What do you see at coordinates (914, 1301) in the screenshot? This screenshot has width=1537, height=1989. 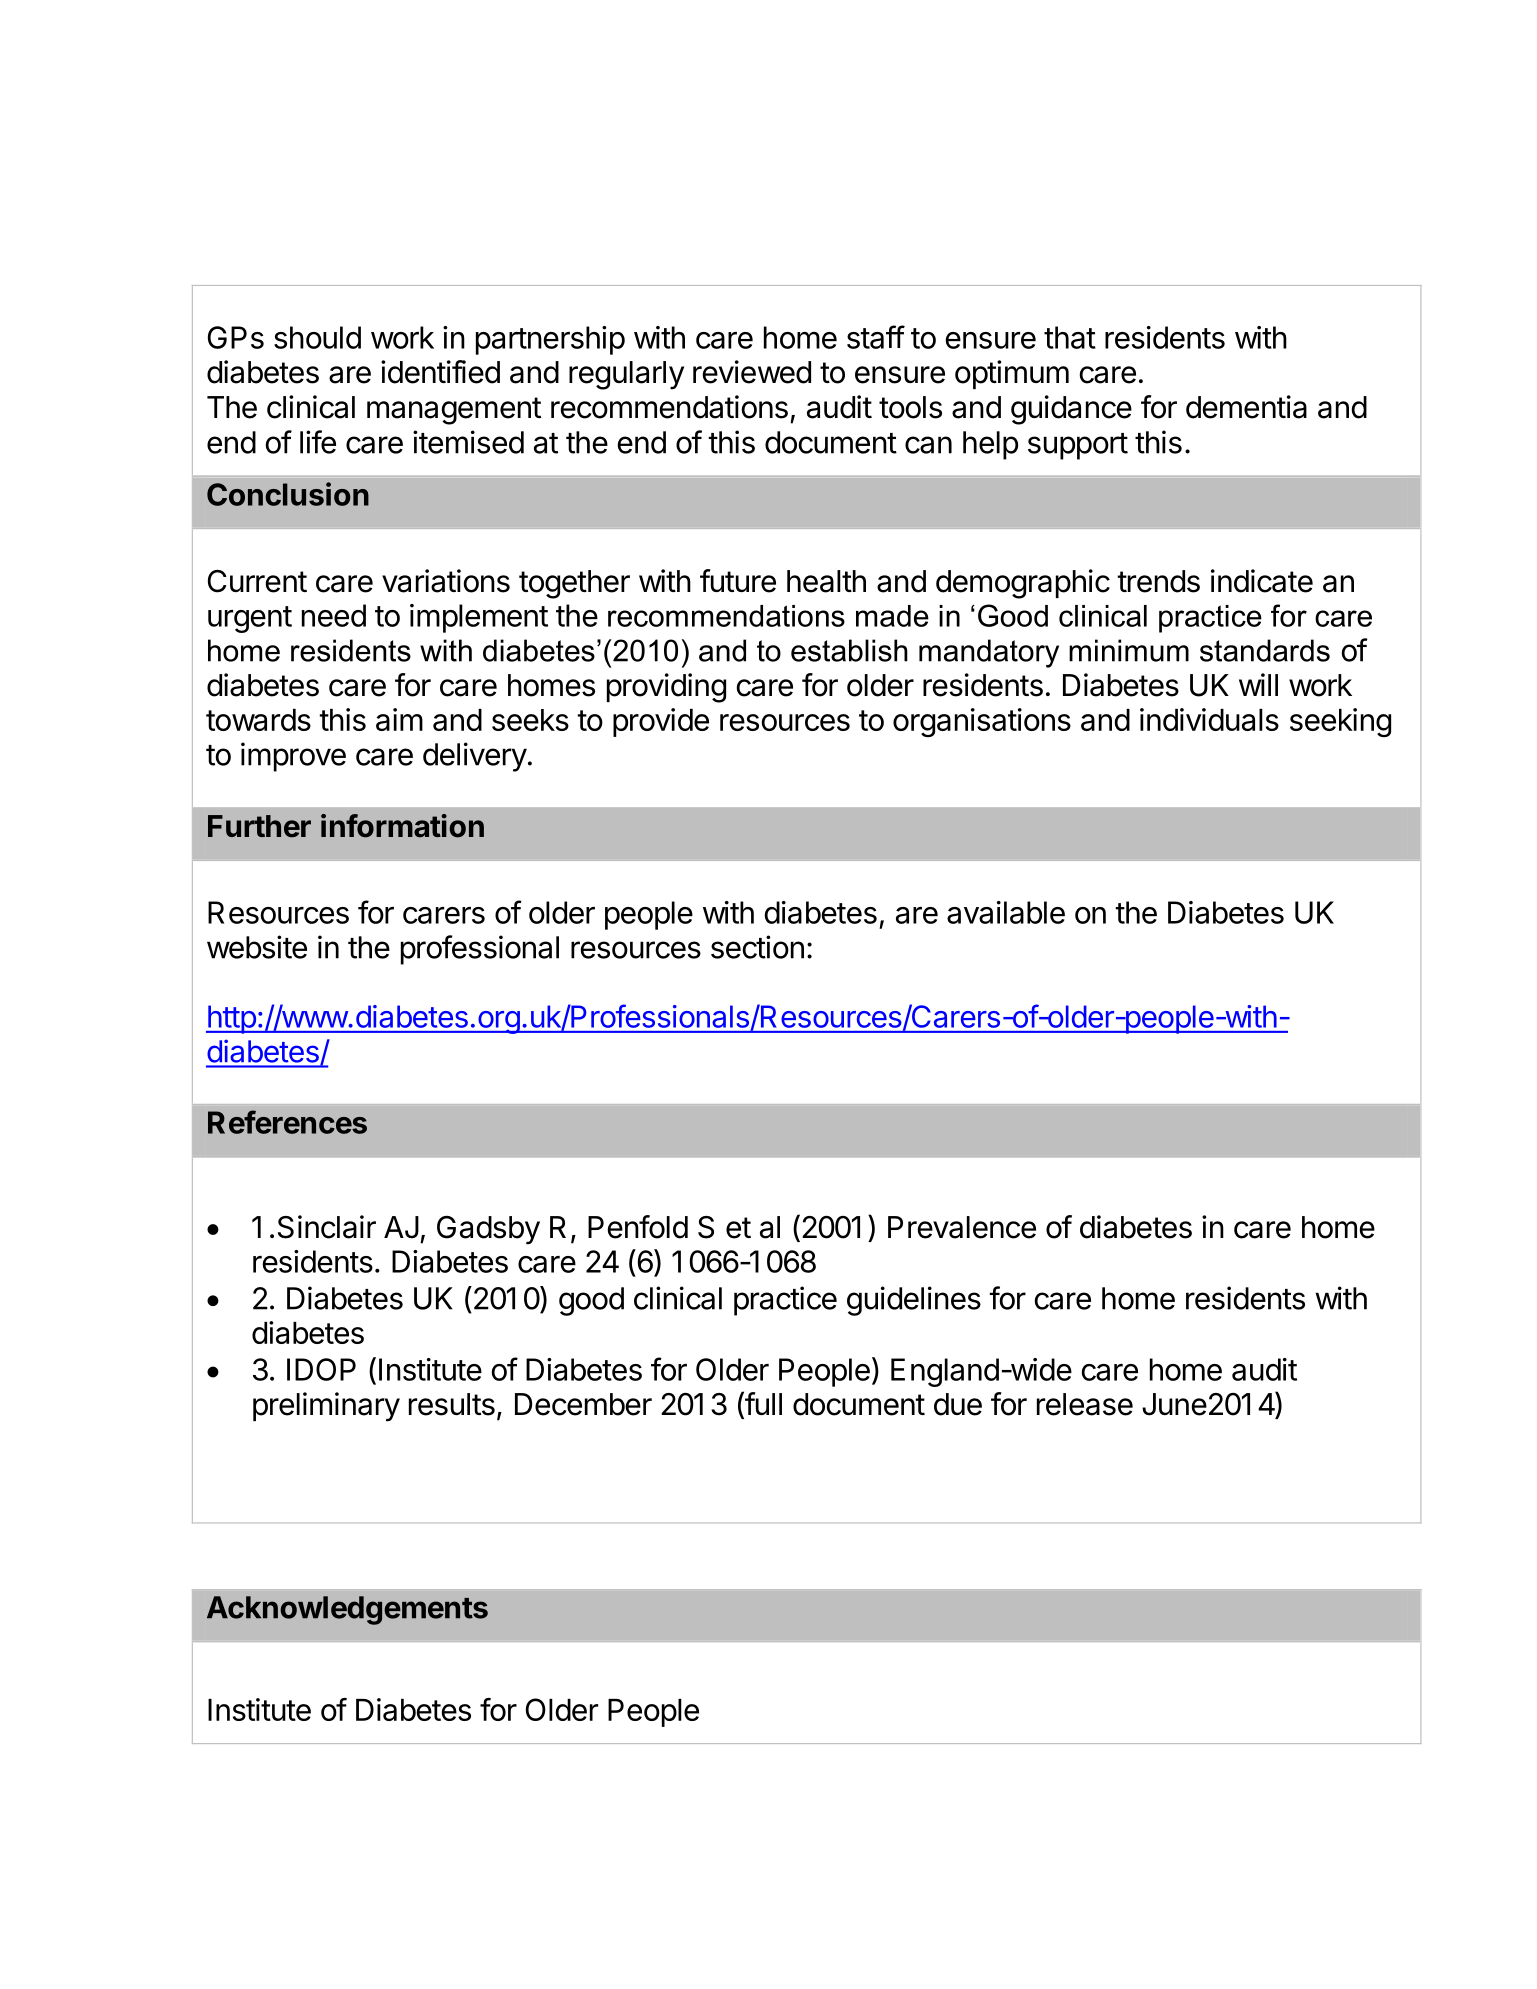 I see `guidelines` at bounding box center [914, 1301].
